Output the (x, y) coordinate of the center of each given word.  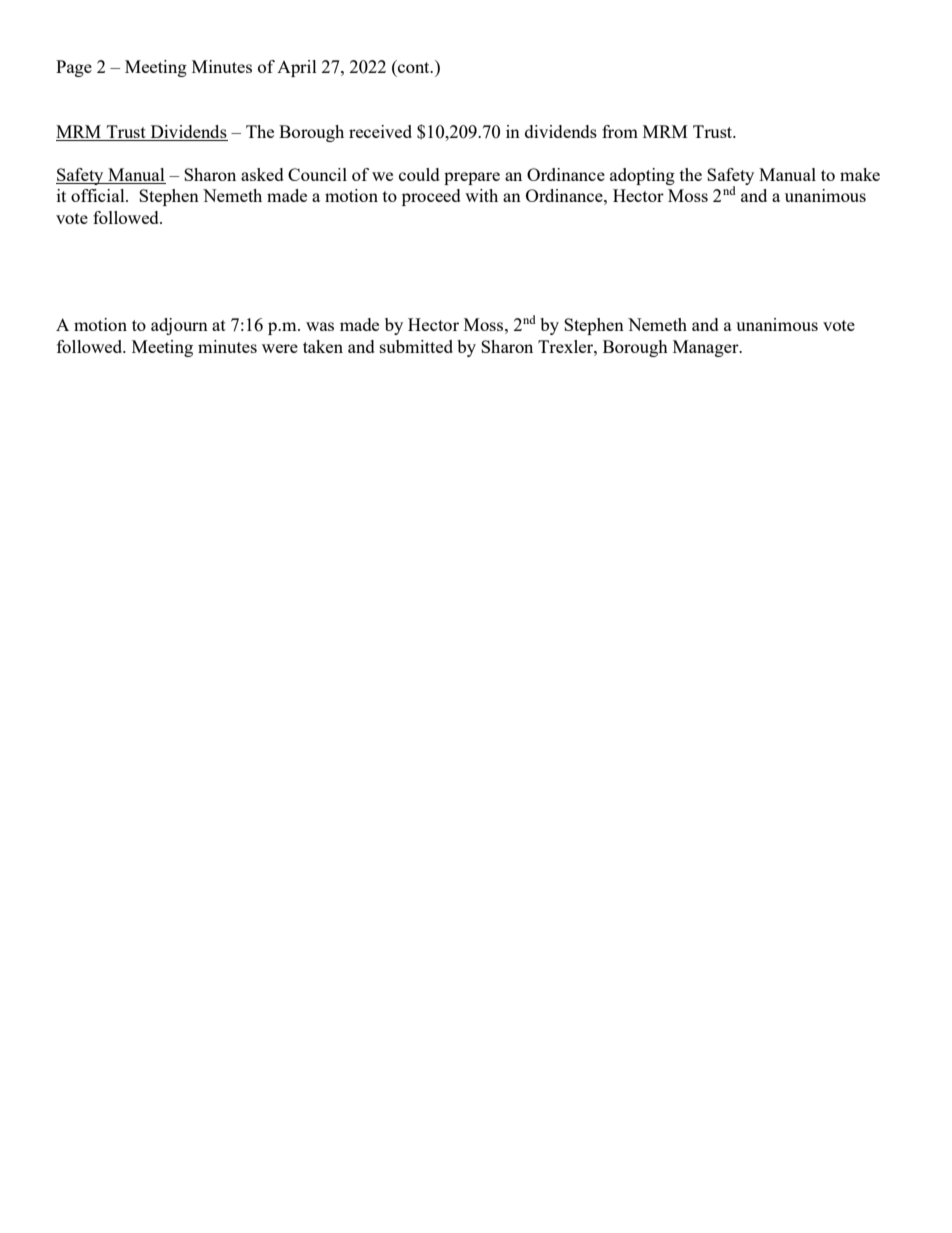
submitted (416, 346)
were (280, 348)
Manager (707, 348)
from (620, 131)
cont (414, 66)
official (99, 195)
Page (74, 68)
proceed (431, 197)
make (860, 174)
